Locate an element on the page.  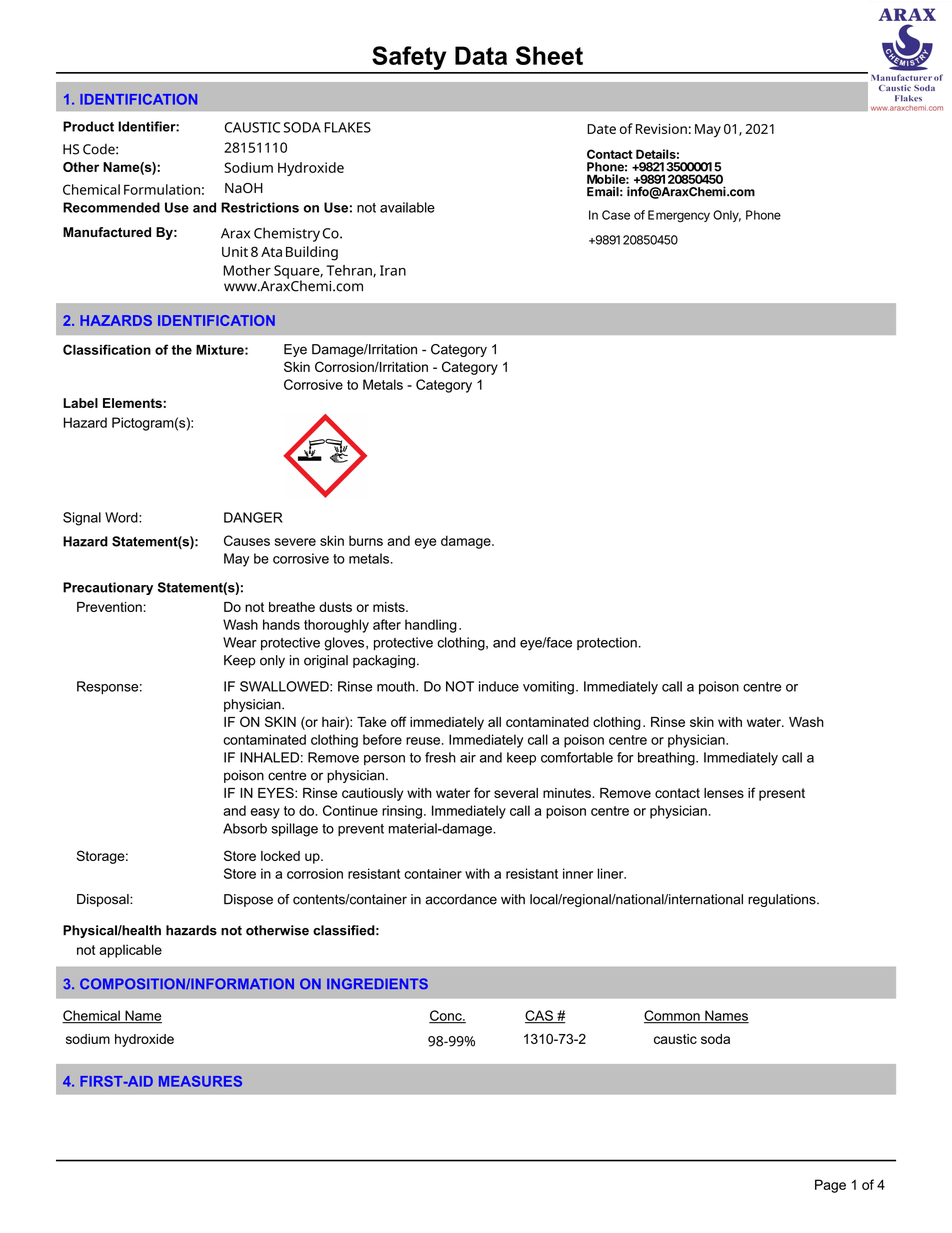
accordance is located at coordinates (461, 899).
